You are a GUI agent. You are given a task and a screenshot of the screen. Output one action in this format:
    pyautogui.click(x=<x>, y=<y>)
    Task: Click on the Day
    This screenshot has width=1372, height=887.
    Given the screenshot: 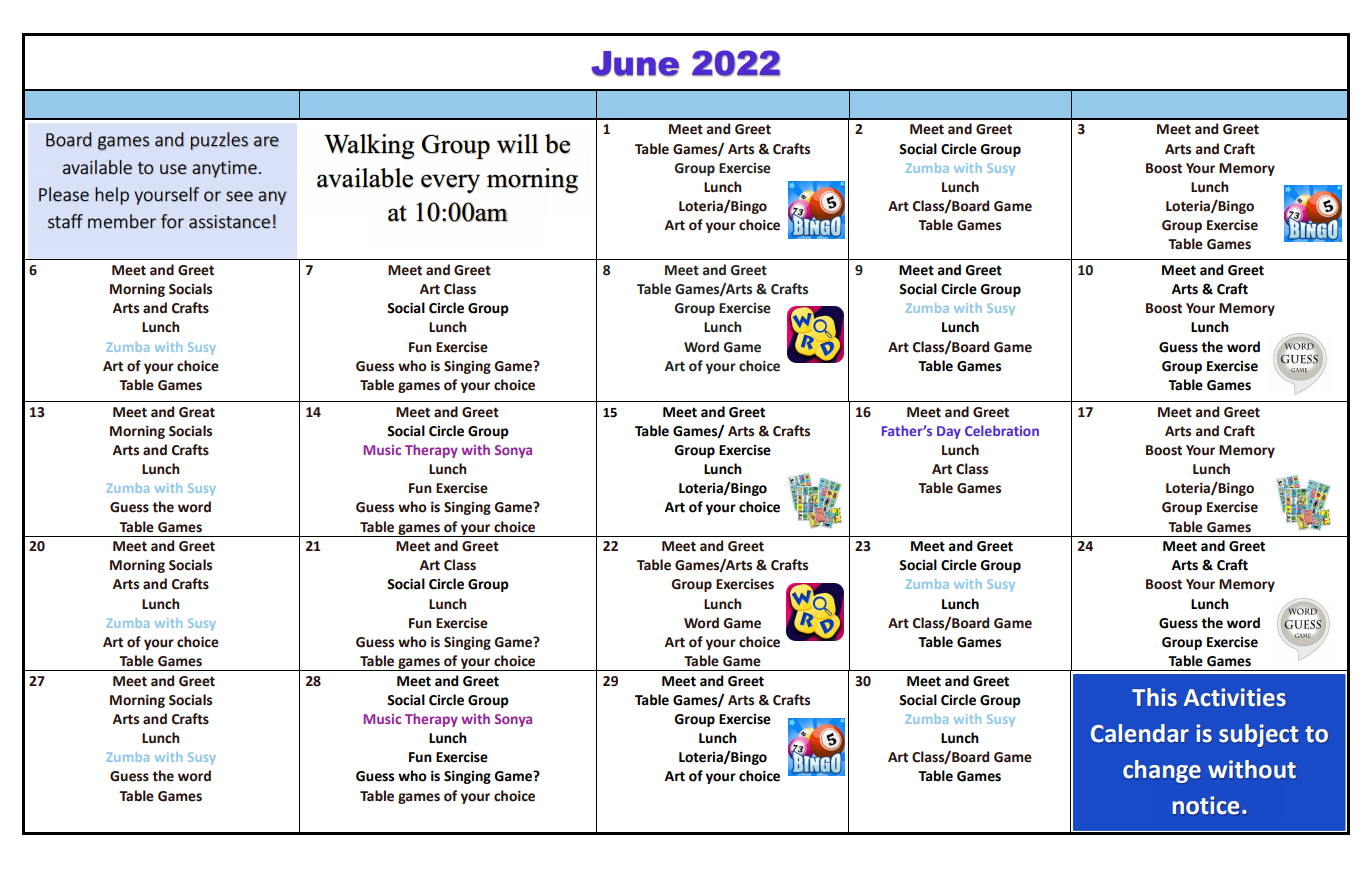 What is the action you would take?
    pyautogui.click(x=949, y=432)
